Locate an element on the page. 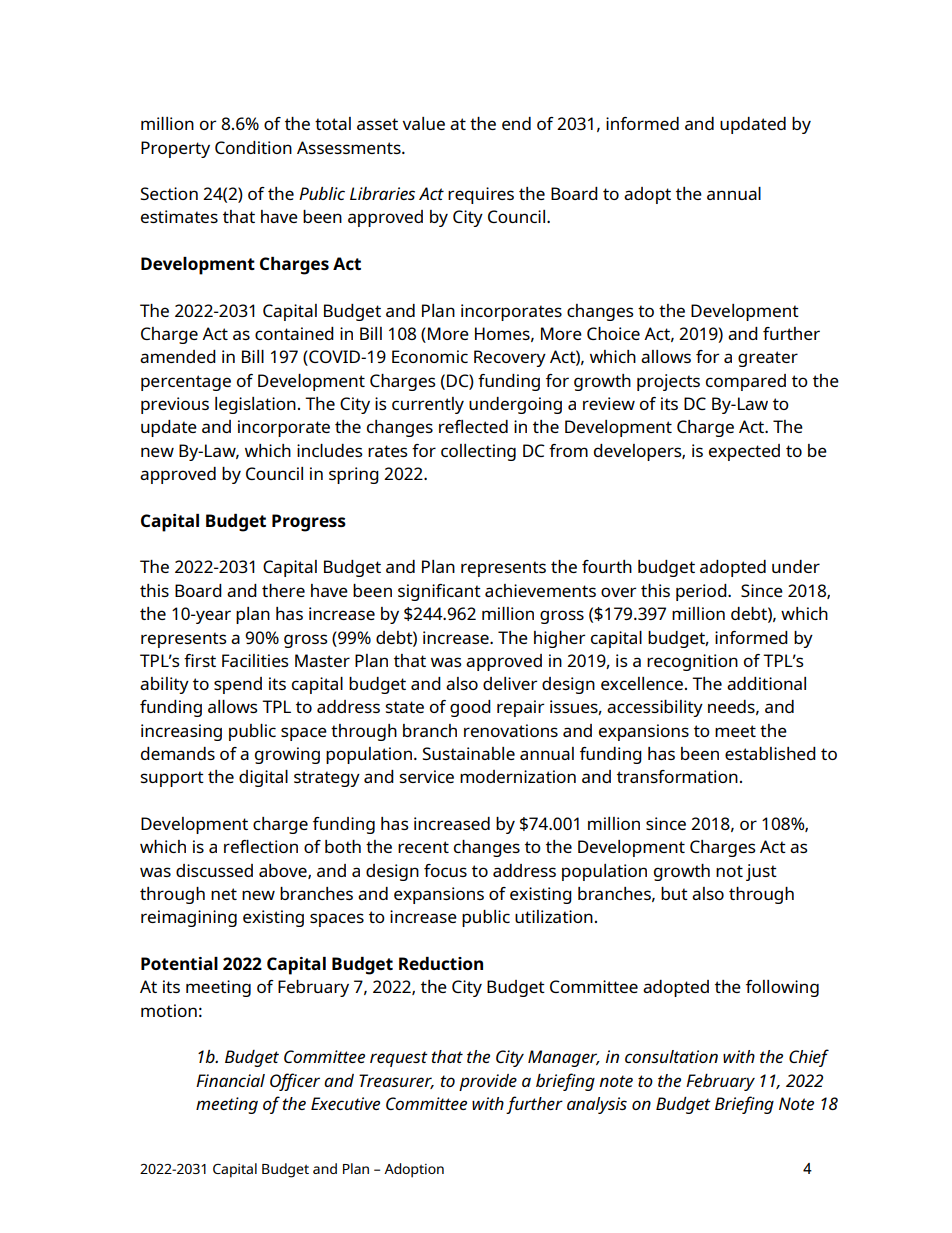 The image size is (952, 1233). consultation is located at coordinates (671, 1056).
